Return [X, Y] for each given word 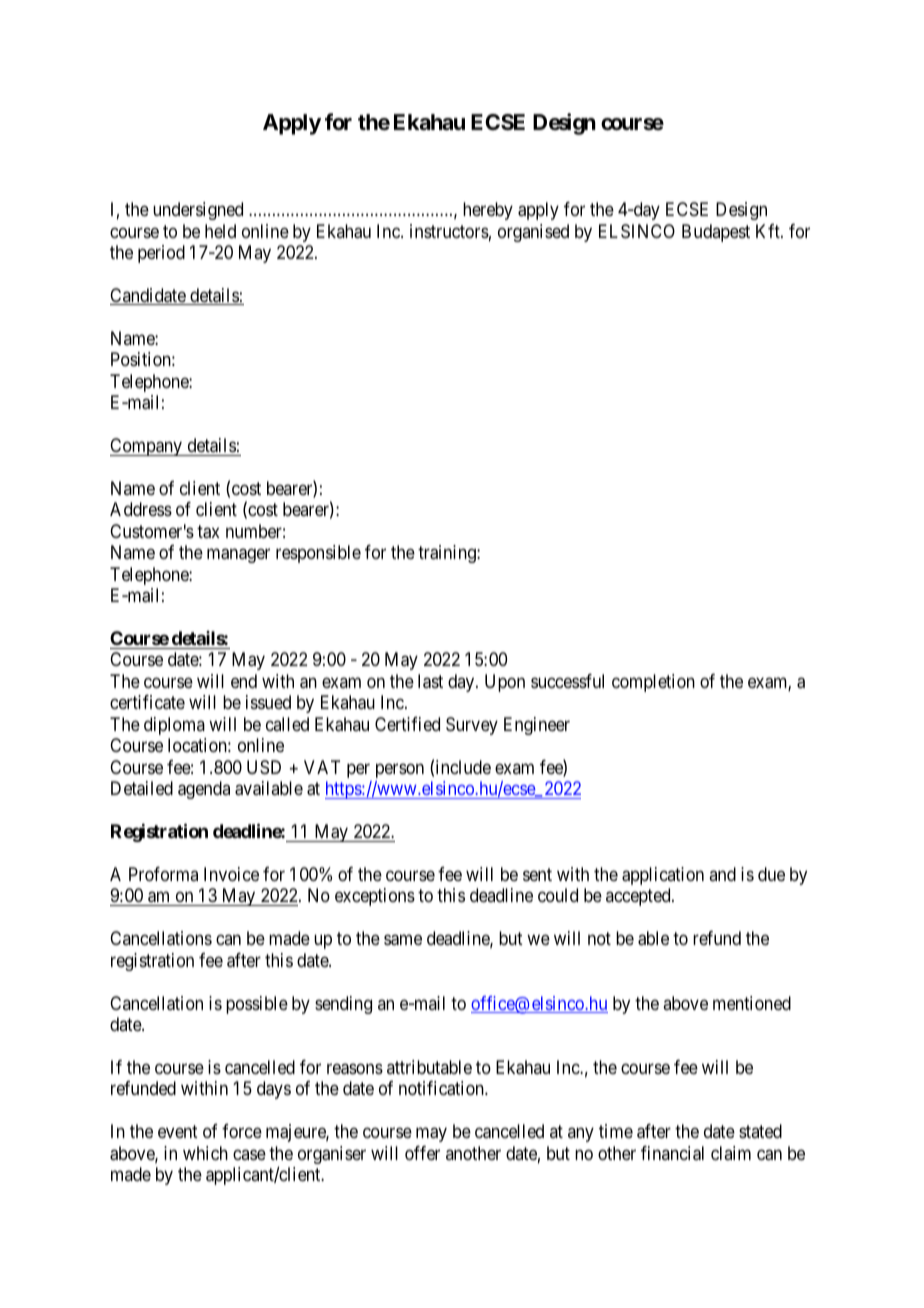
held [220, 231]
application [663, 876]
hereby [488, 211]
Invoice [231, 874]
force [242, 1131]
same [403, 940]
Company [147, 447]
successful [567, 681]
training [448, 554]
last [430, 681]
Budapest [716, 233]
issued [268, 702]
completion [653, 683]
